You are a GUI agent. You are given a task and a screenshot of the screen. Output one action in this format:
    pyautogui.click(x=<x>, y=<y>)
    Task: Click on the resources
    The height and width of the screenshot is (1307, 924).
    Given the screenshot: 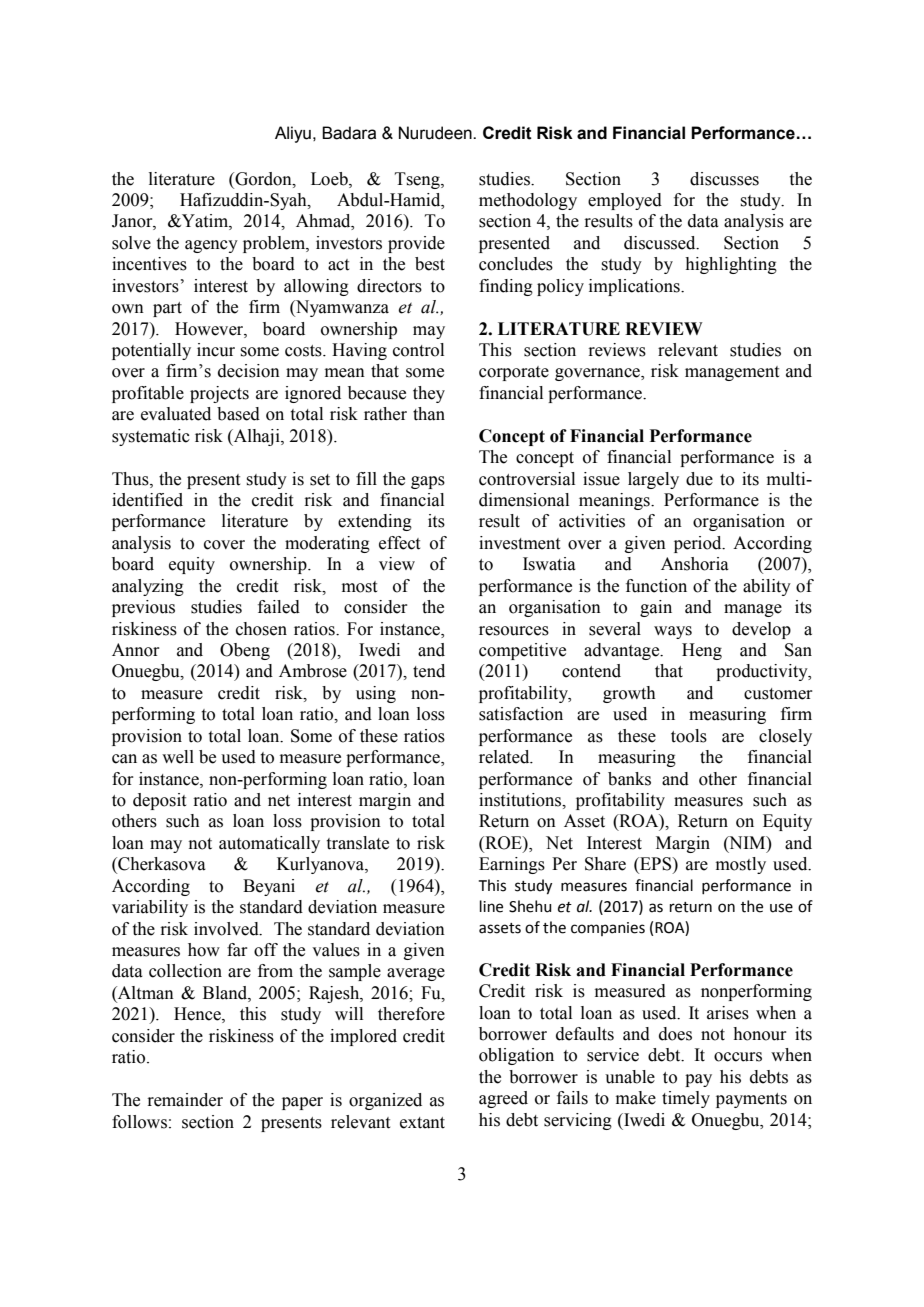 What is the action you would take?
    pyautogui.click(x=514, y=631)
